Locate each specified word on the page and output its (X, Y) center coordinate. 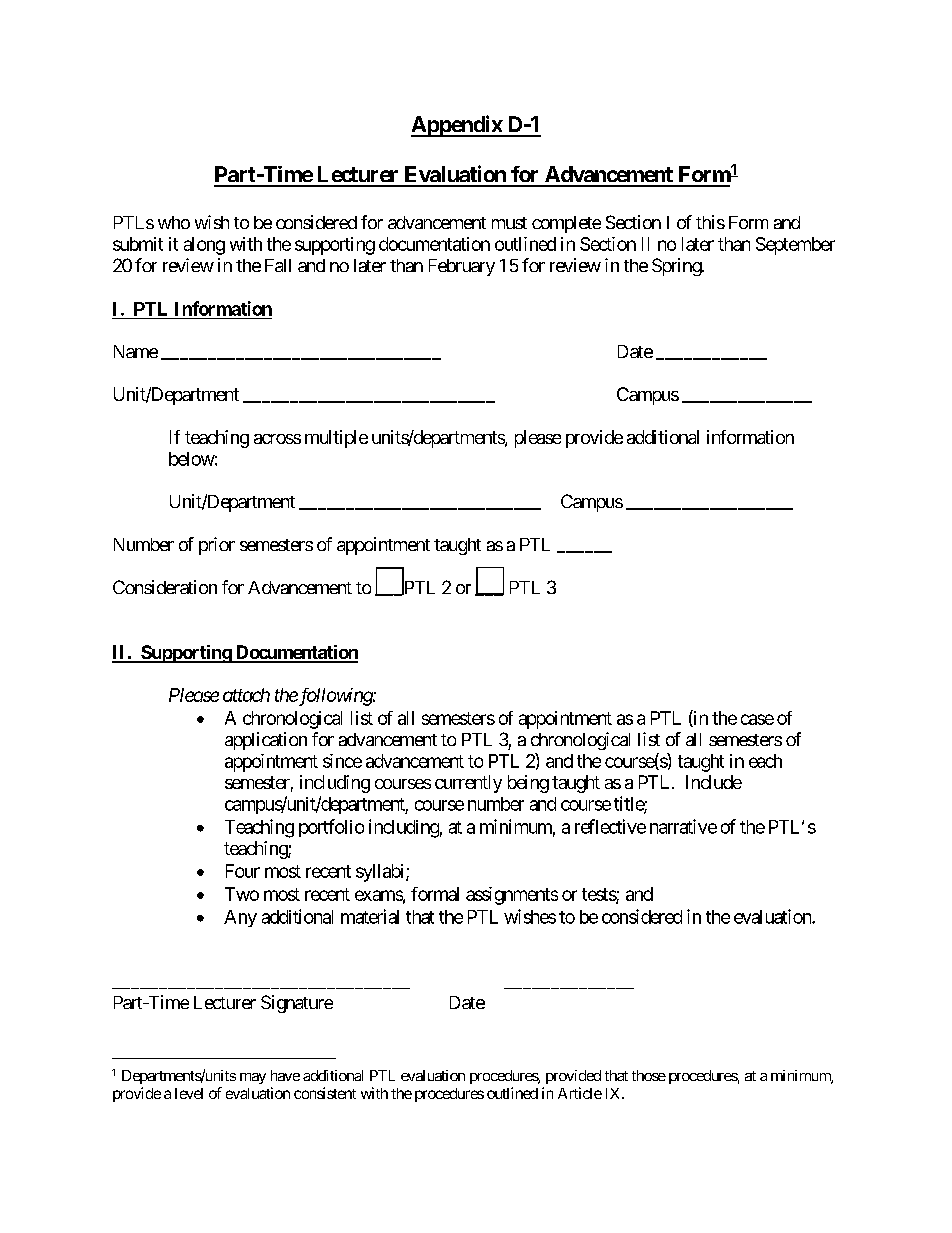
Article (580, 1093)
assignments (512, 896)
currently (468, 784)
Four (243, 871)
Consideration (165, 587)
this (710, 222)
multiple (336, 439)
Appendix (457, 126)
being (528, 784)
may (253, 1078)
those (649, 1075)
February (462, 267)
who (174, 222)
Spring (677, 267)
